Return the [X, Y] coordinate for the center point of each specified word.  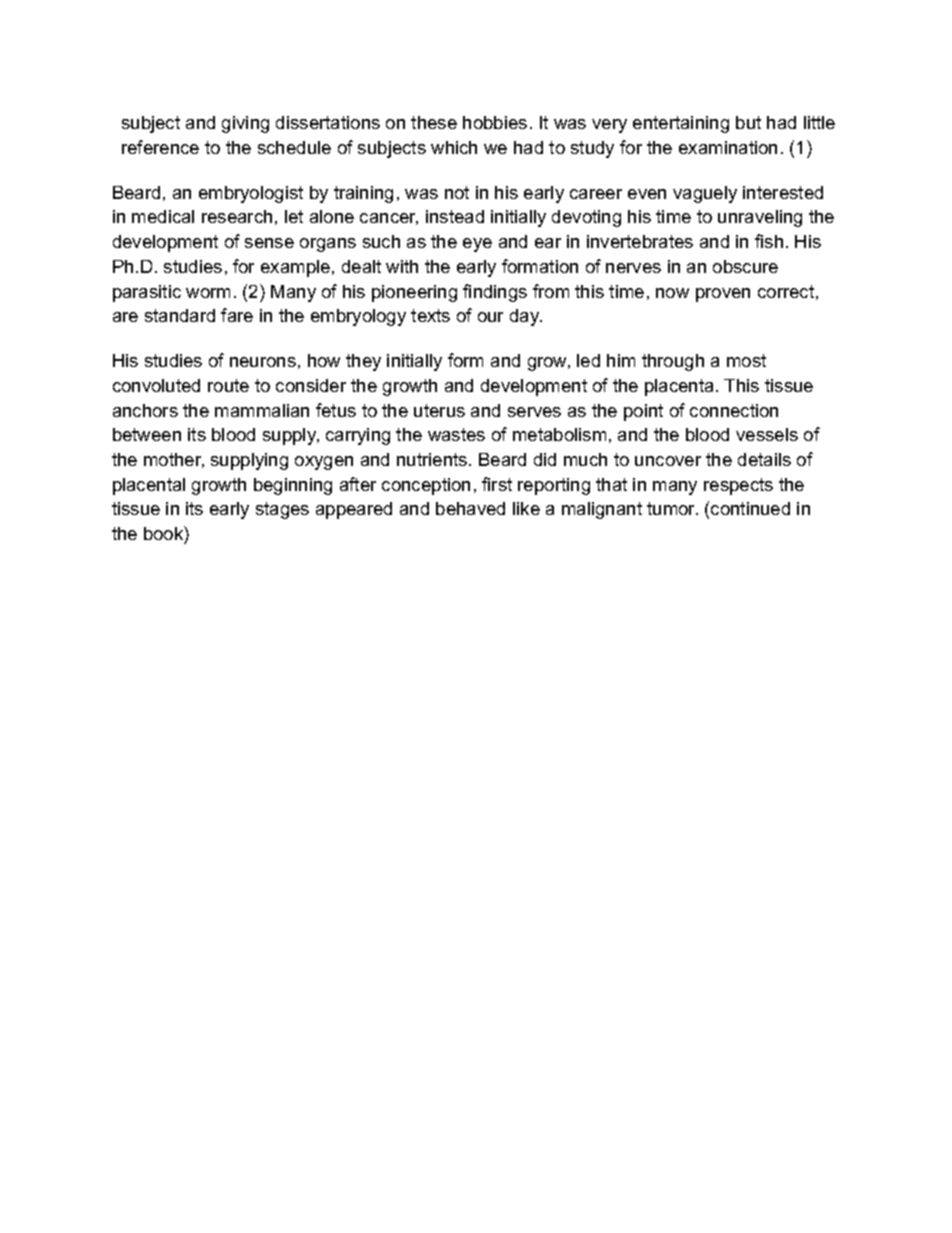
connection [734, 410]
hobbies [495, 122]
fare [237, 315]
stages [282, 510]
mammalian [262, 410]
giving [245, 124]
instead [455, 216]
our [490, 317]
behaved [470, 508]
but [748, 122]
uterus [439, 410]
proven [723, 295]
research [237, 216]
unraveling [760, 218]
